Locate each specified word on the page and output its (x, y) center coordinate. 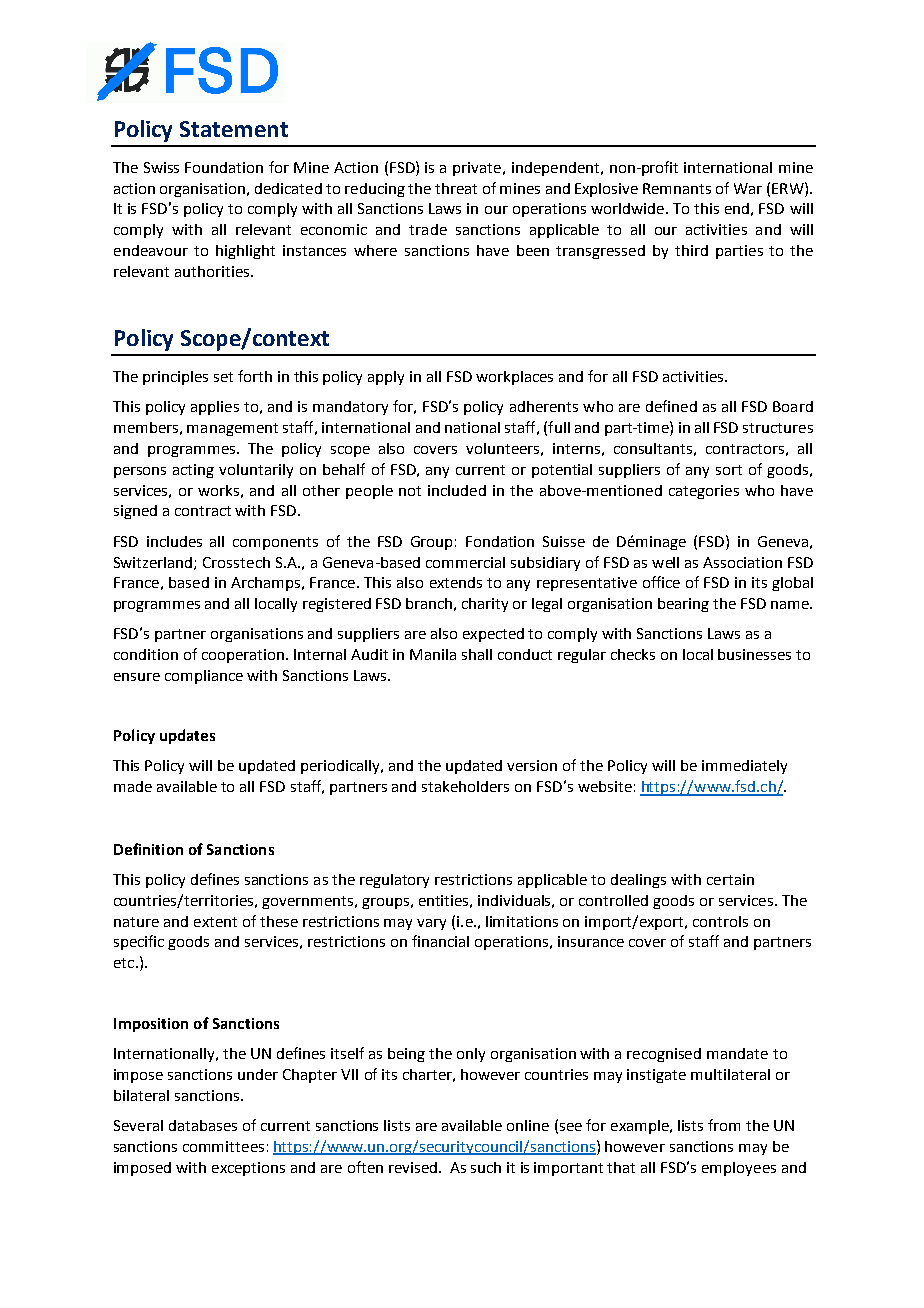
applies (215, 408)
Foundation (224, 167)
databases (203, 1125)
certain (730, 879)
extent (215, 922)
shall (477, 654)
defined (671, 406)
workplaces (514, 378)
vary (431, 924)
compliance (204, 677)
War (748, 188)
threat (456, 188)
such (486, 1167)
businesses (754, 654)
